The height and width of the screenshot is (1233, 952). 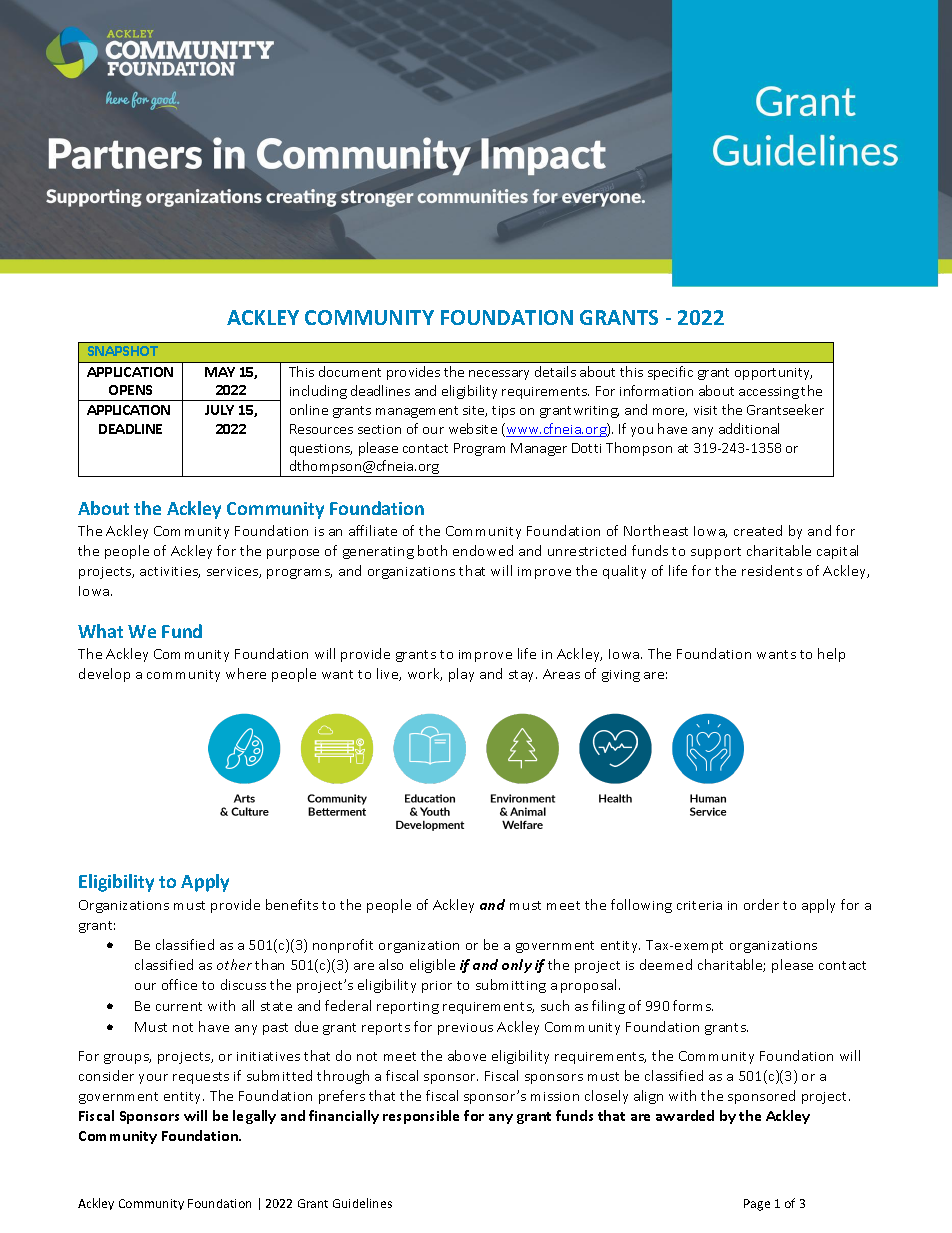 What do you see at coordinates (437, 987) in the screenshot?
I see `prior` at bounding box center [437, 987].
